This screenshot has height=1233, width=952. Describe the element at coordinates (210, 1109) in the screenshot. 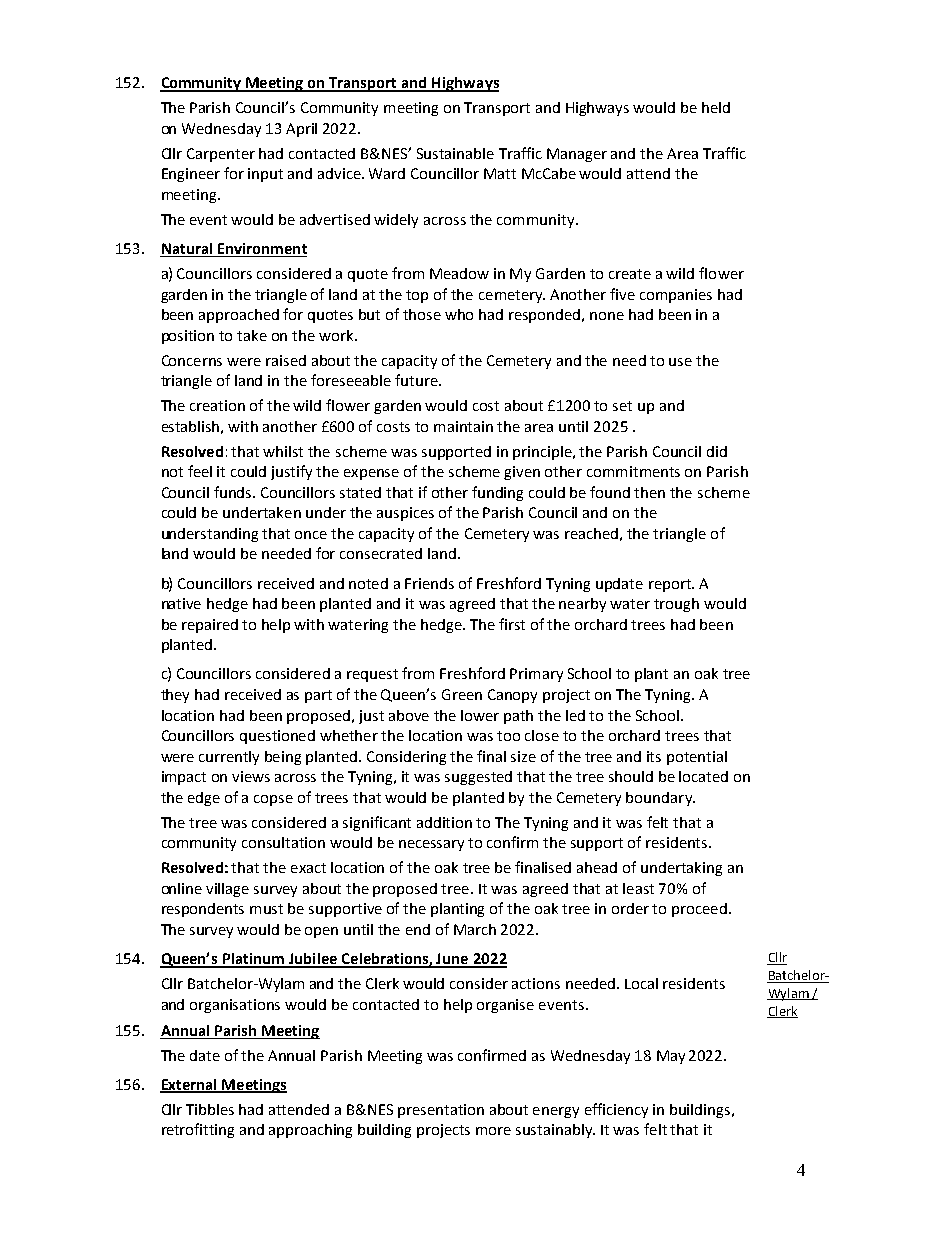

I see `Tibbles` at that location.
